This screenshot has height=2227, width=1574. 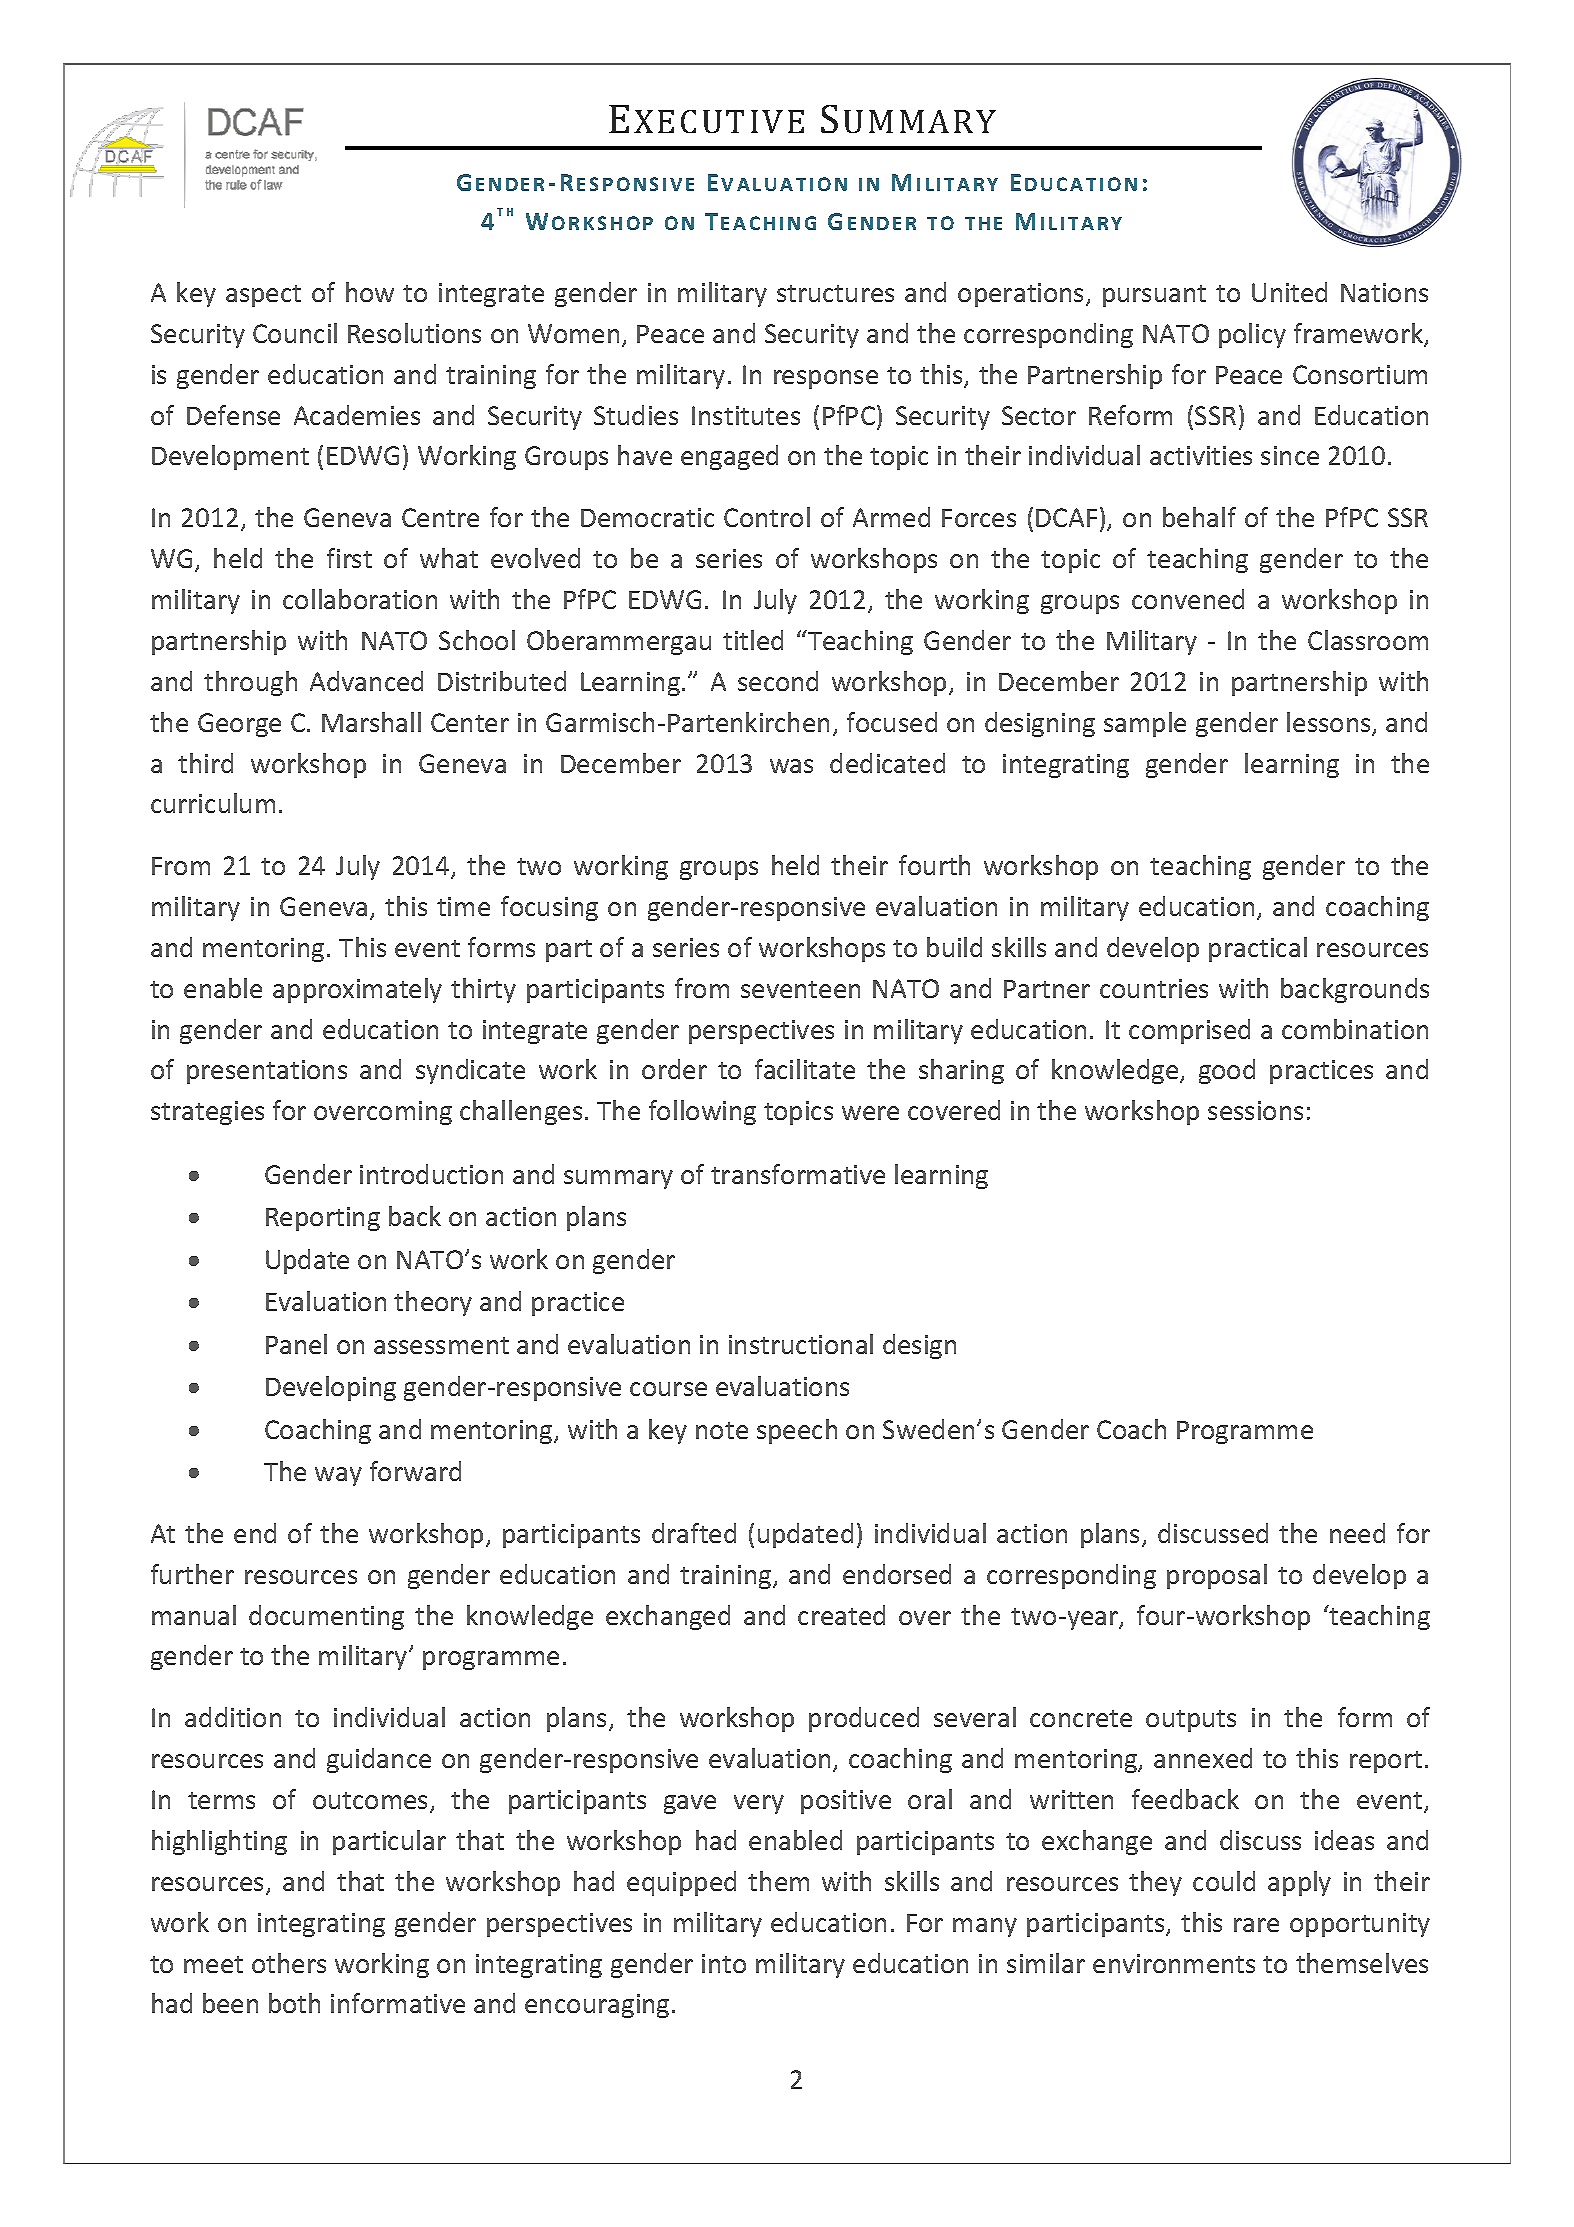 I want to click on Council, so click(x=295, y=333).
